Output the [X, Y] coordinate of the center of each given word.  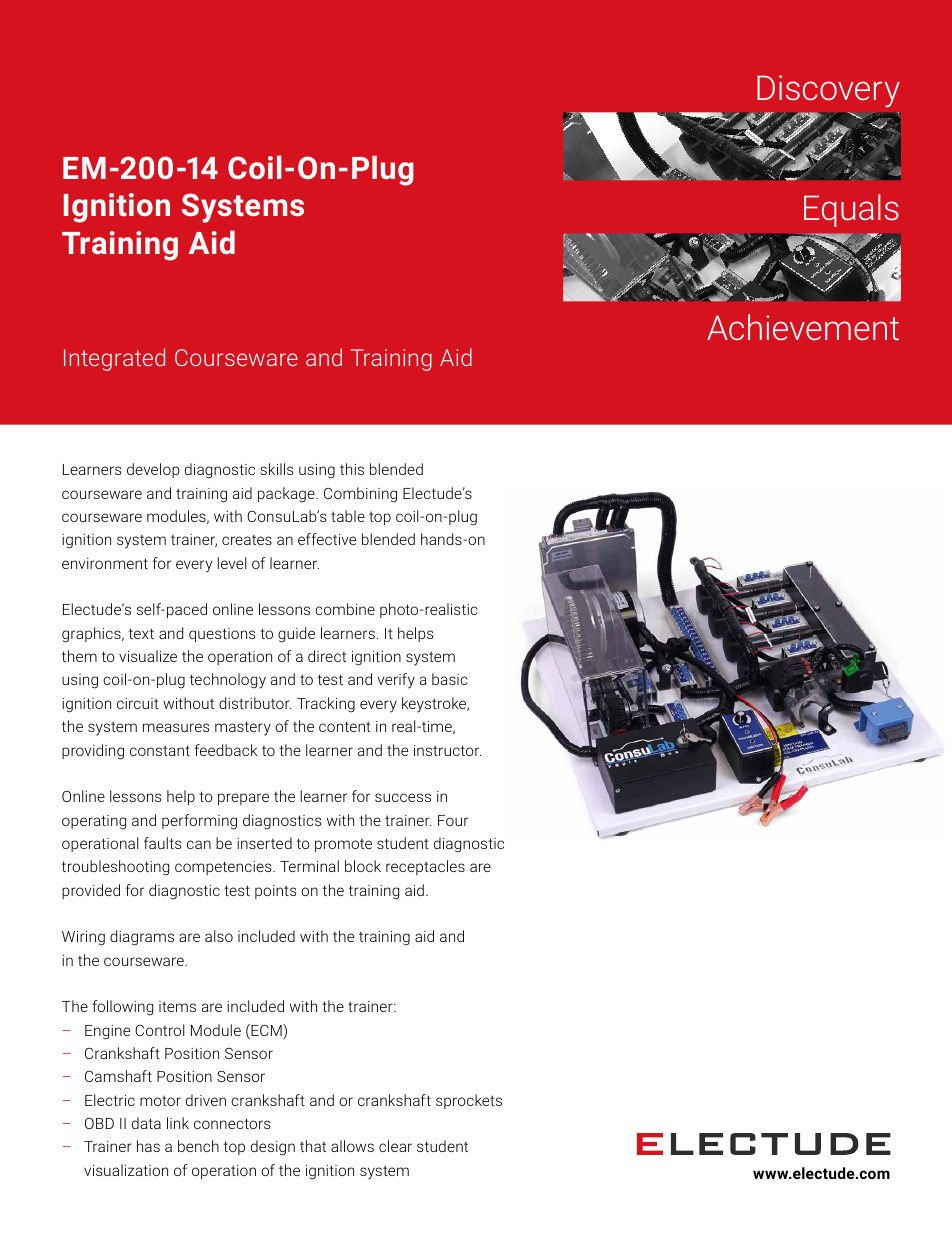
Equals [851, 210]
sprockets [469, 1101]
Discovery [828, 91]
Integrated [114, 359]
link [178, 1123]
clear [395, 1146]
